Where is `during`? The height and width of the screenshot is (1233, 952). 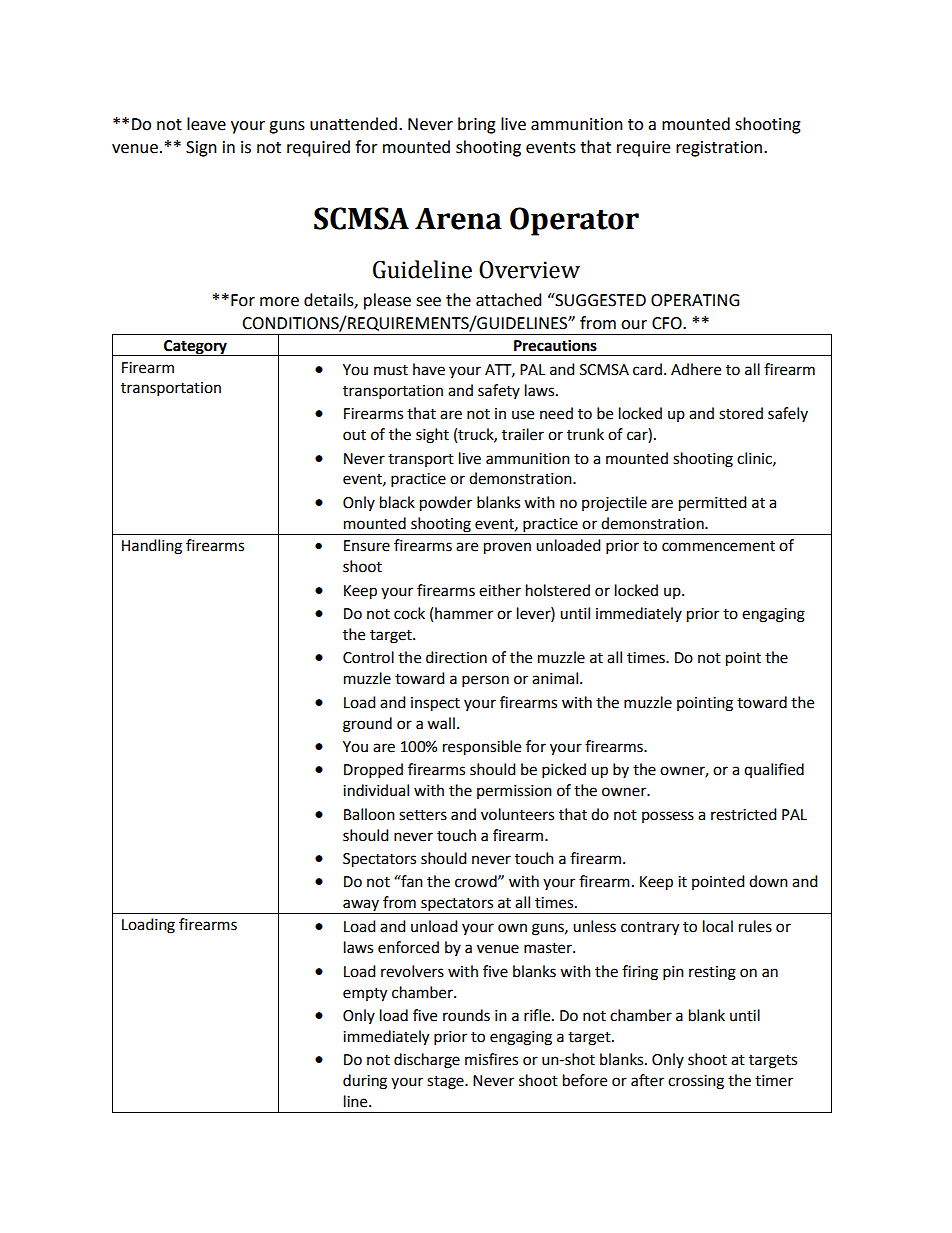 during is located at coordinates (365, 1082).
